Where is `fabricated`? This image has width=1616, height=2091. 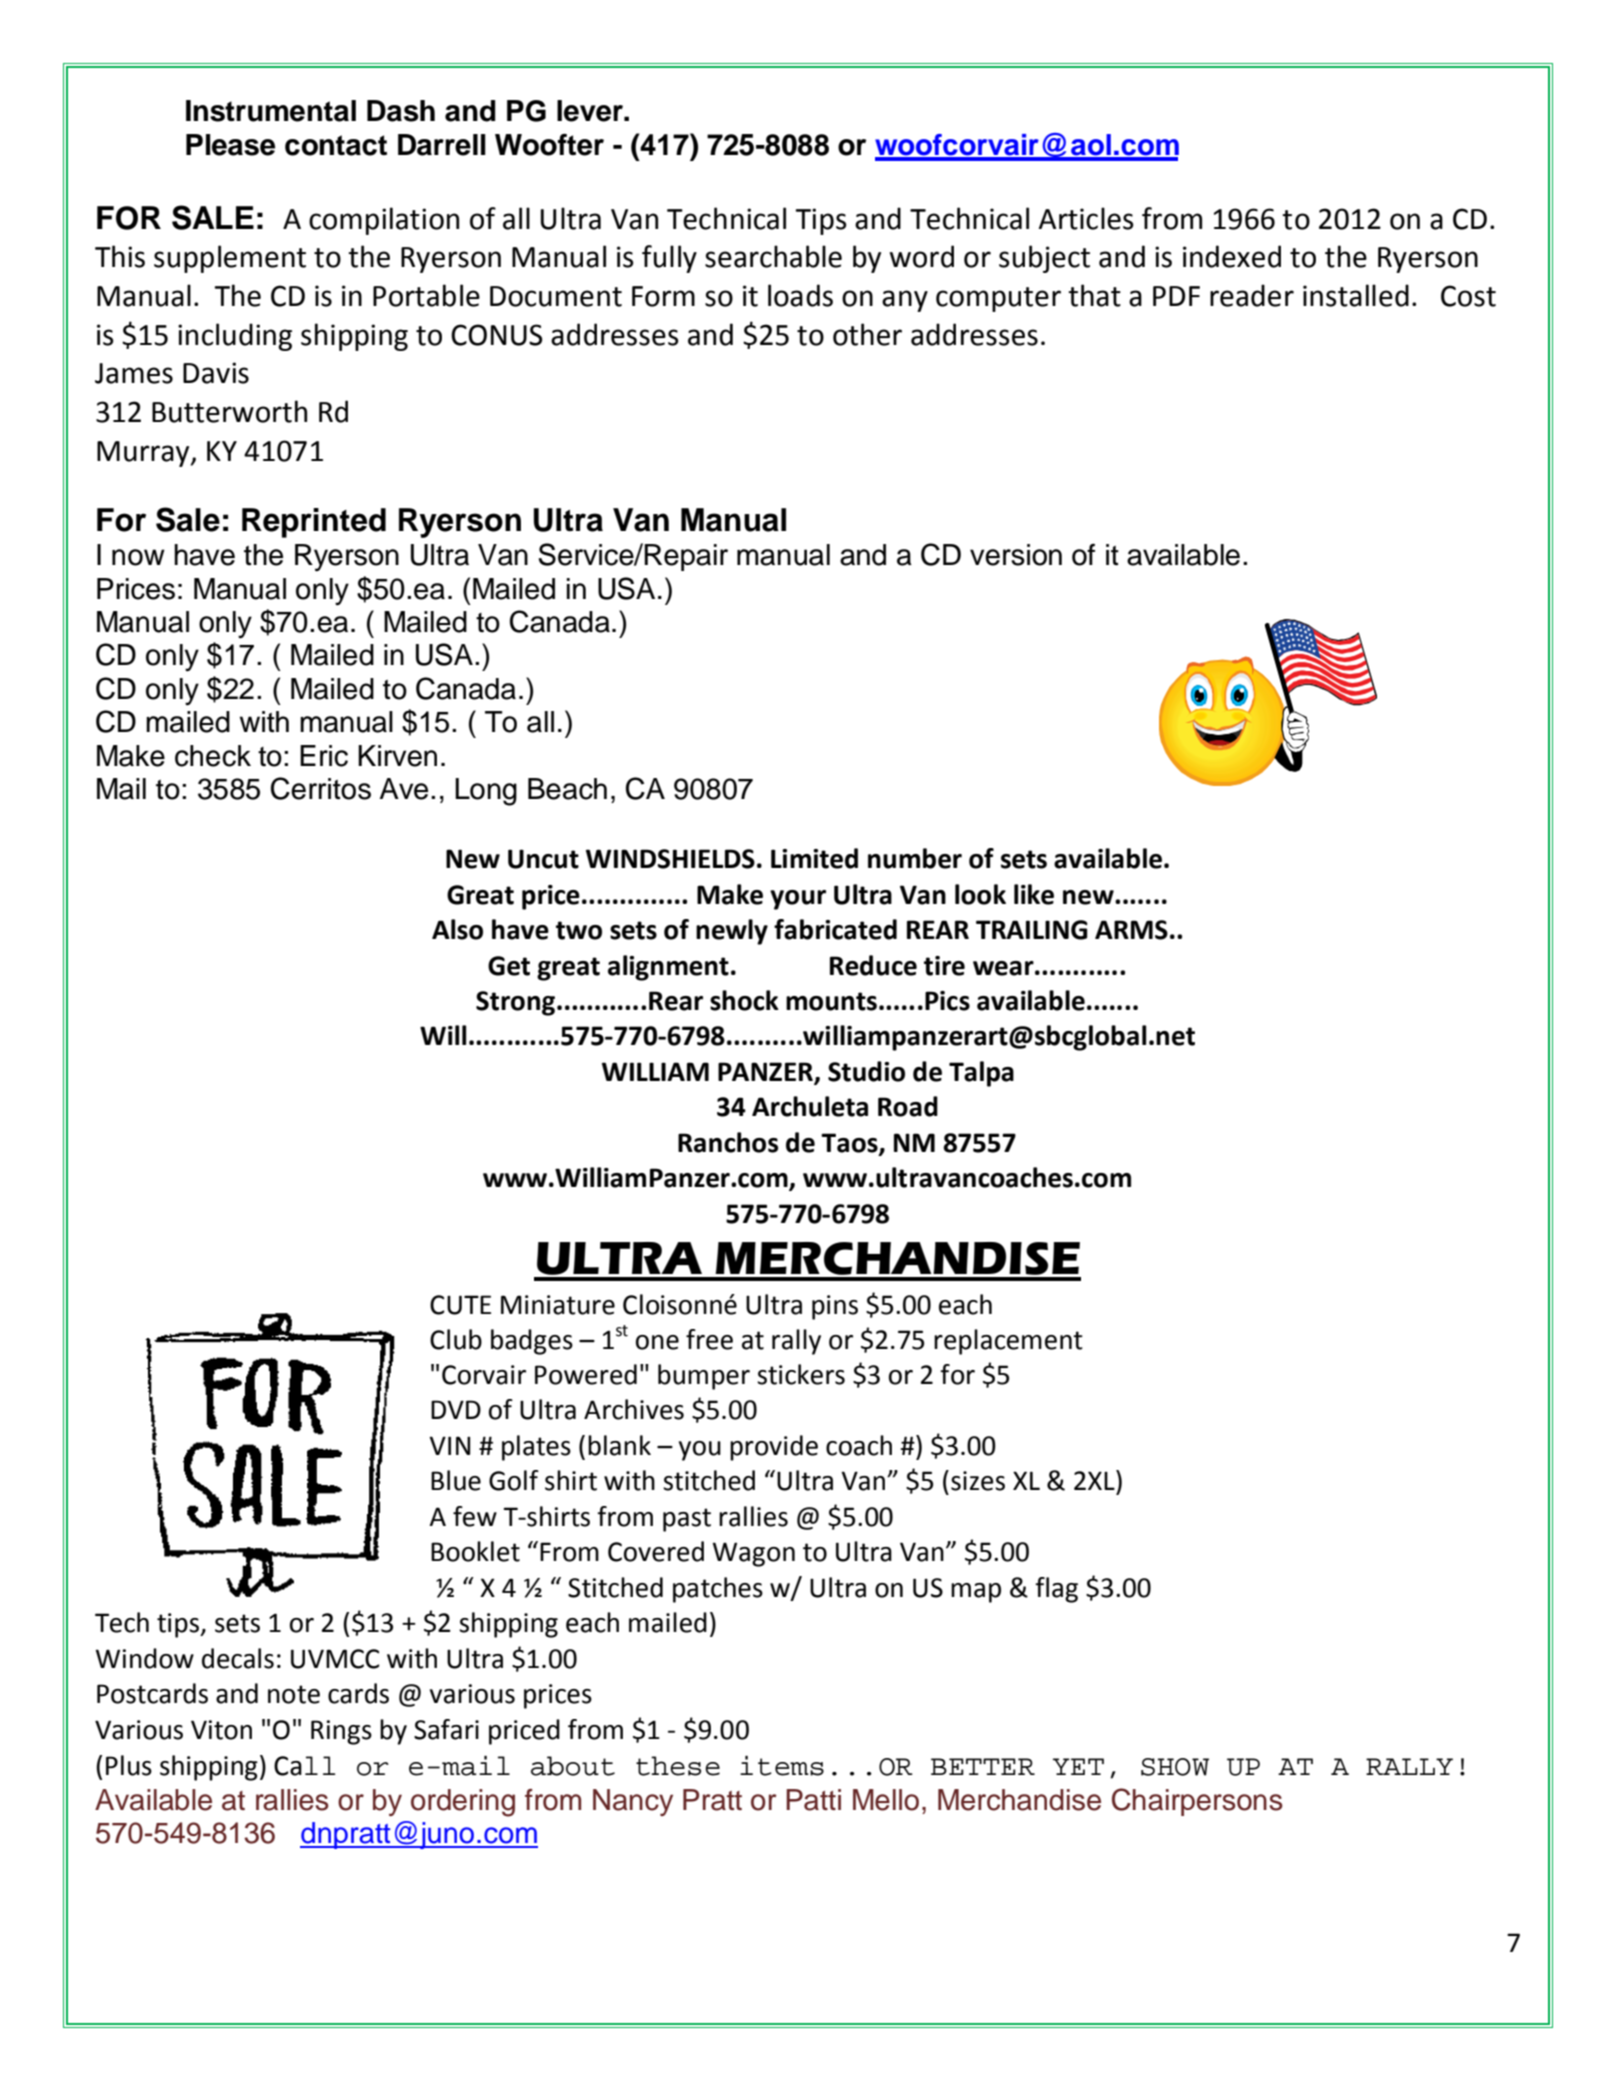
fabricated is located at coordinates (835, 929).
